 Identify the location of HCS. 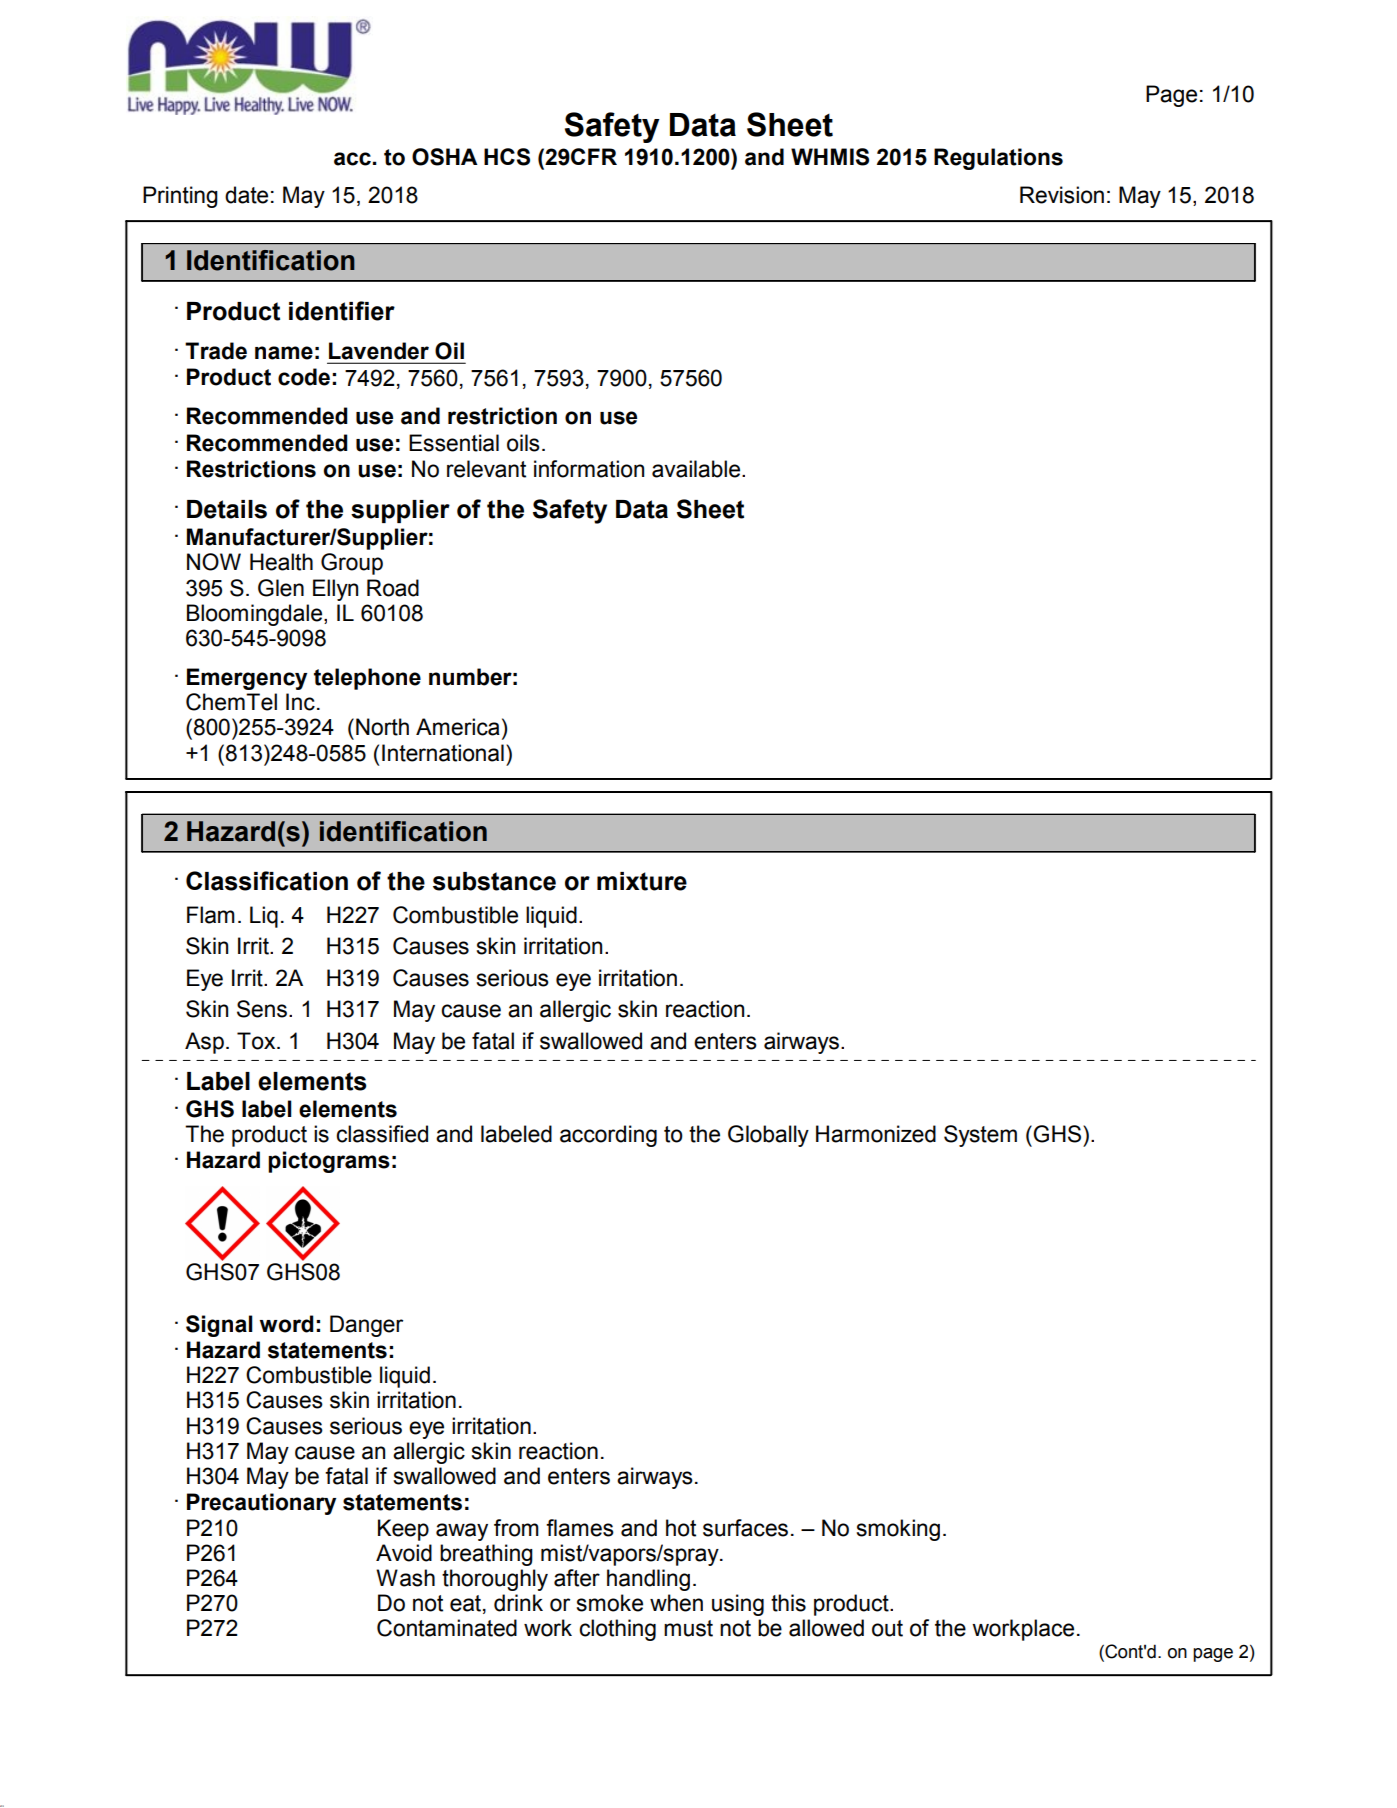
(507, 157).
